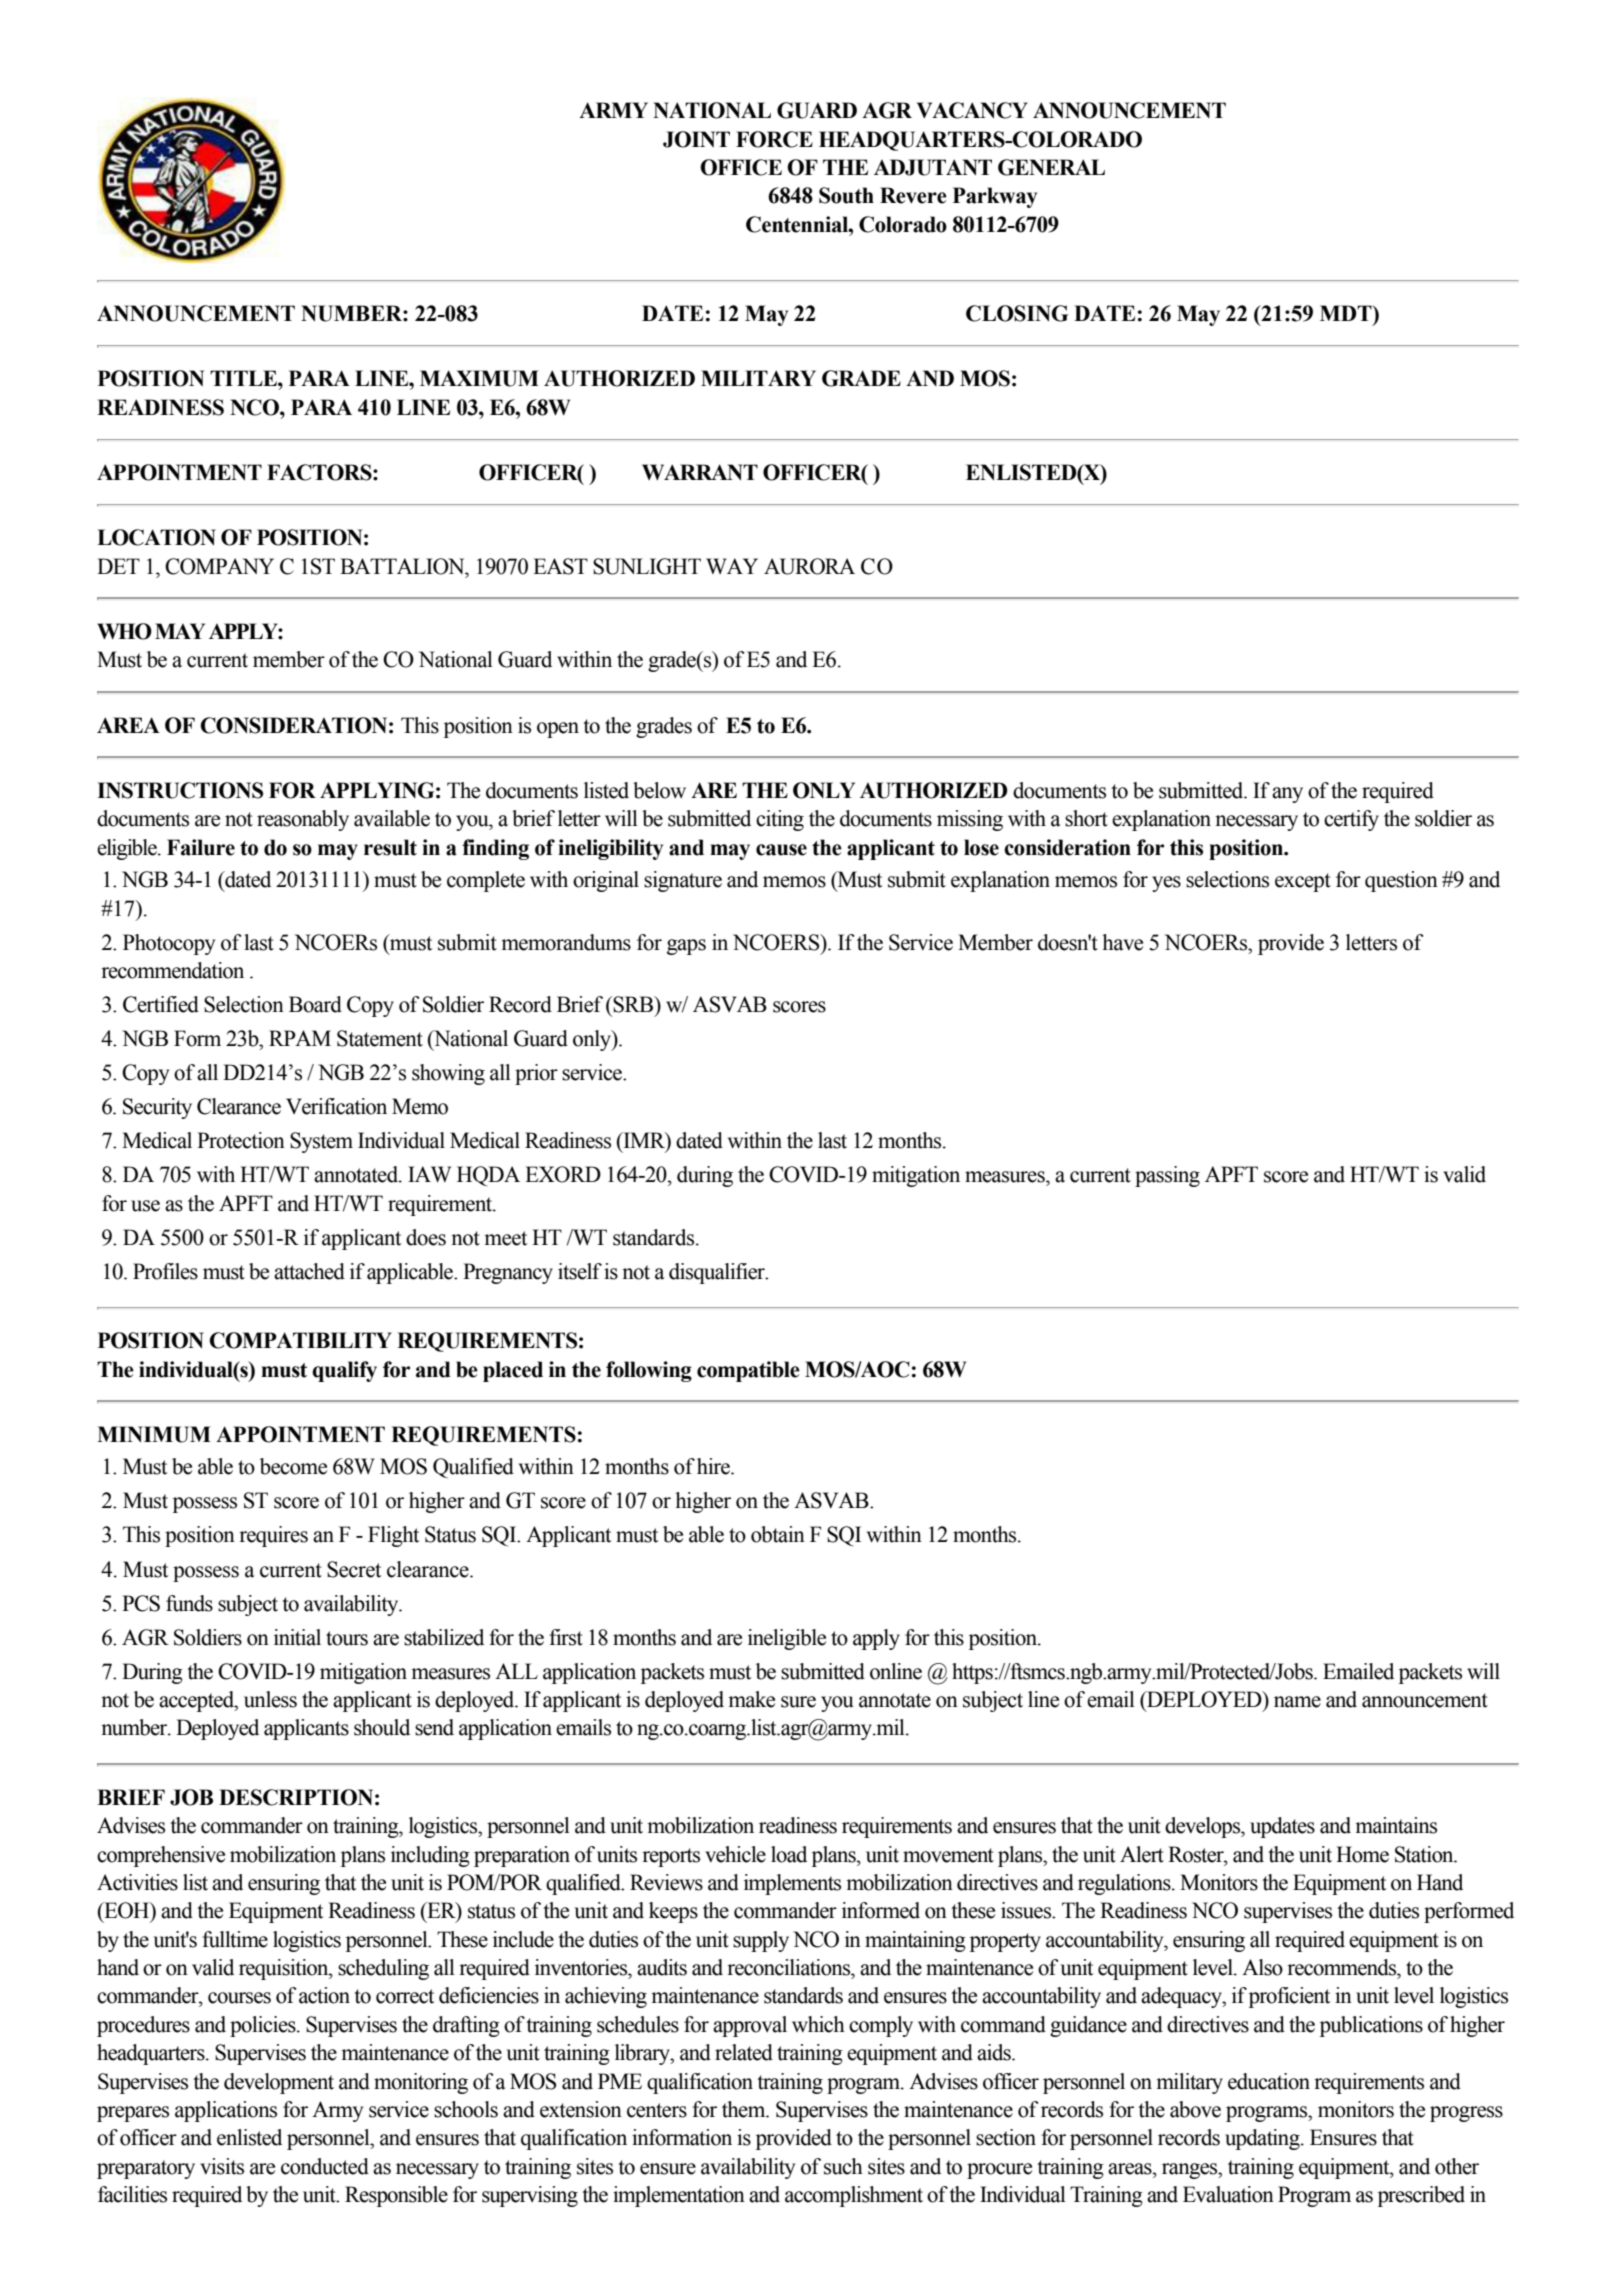 This screenshot has height=2286, width=1616. Describe the element at coordinates (745, 2109) in the screenshot. I see `them` at that location.
